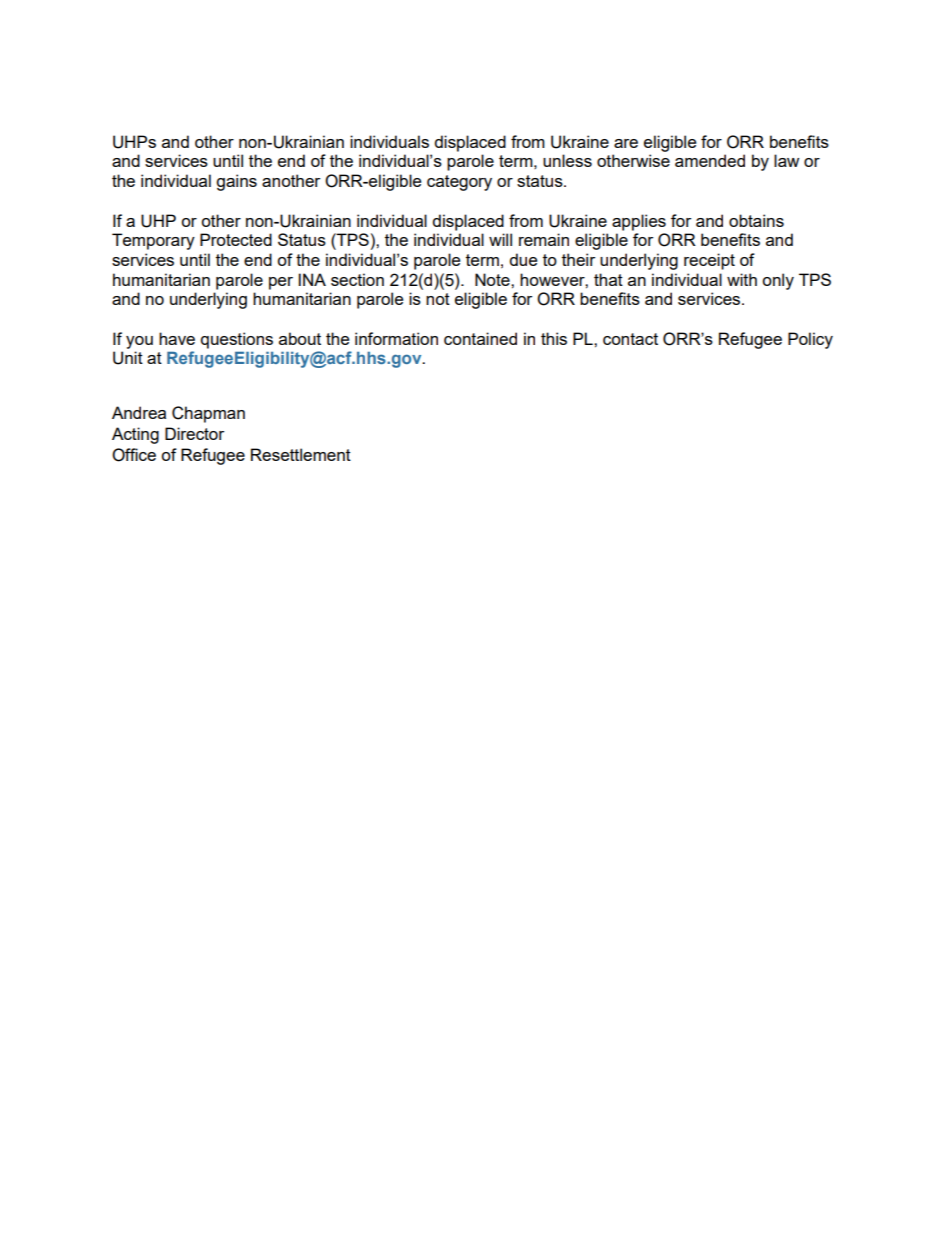 The height and width of the screenshot is (1233, 952). Describe the element at coordinates (710, 160) in the screenshot. I see `amended` at that location.
